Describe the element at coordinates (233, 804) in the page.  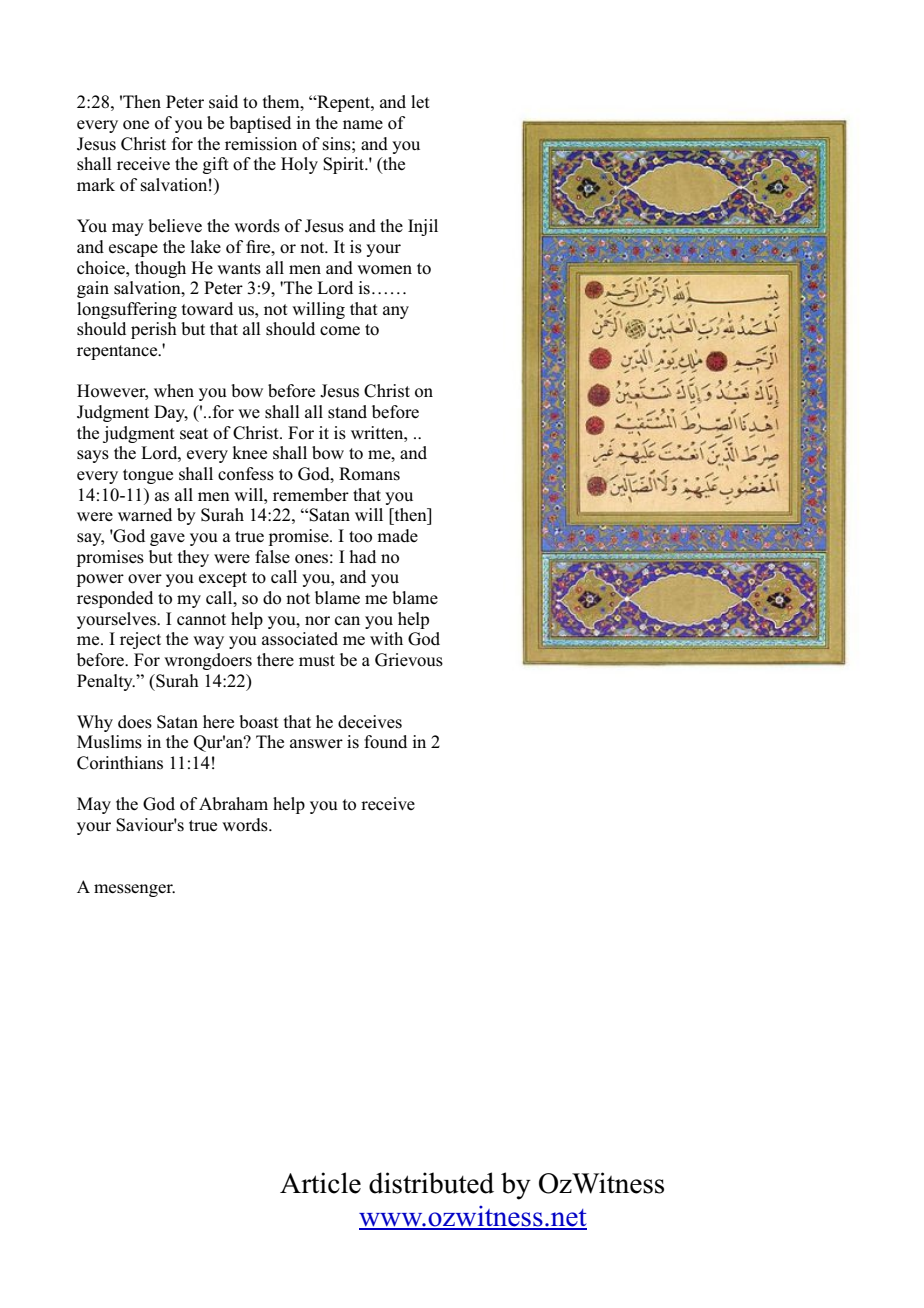
I see `Abraham` at that location.
